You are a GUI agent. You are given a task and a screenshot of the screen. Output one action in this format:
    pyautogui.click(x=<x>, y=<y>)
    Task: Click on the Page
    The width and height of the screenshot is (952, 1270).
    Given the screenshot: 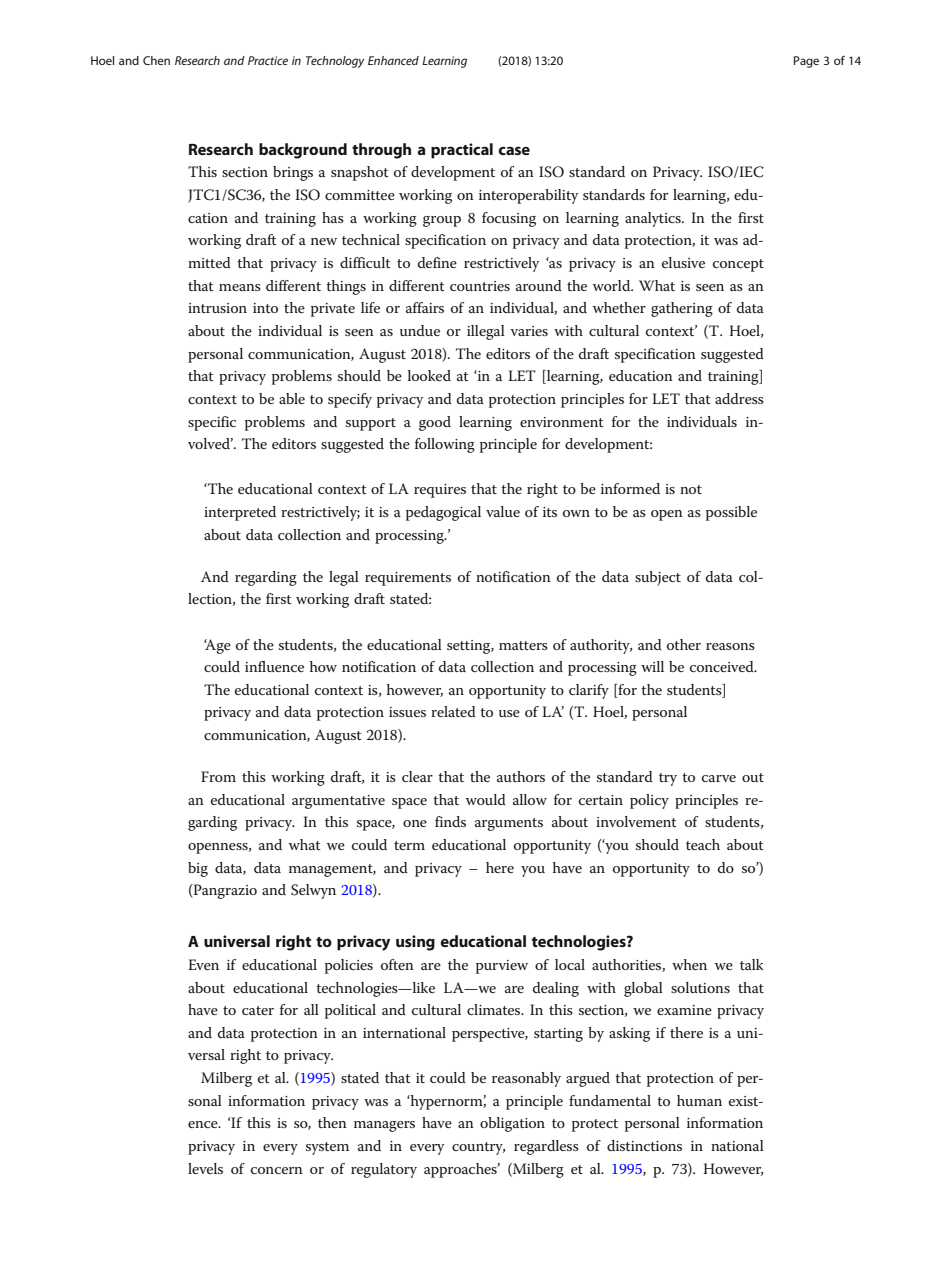 What is the action you would take?
    pyautogui.click(x=806, y=62)
